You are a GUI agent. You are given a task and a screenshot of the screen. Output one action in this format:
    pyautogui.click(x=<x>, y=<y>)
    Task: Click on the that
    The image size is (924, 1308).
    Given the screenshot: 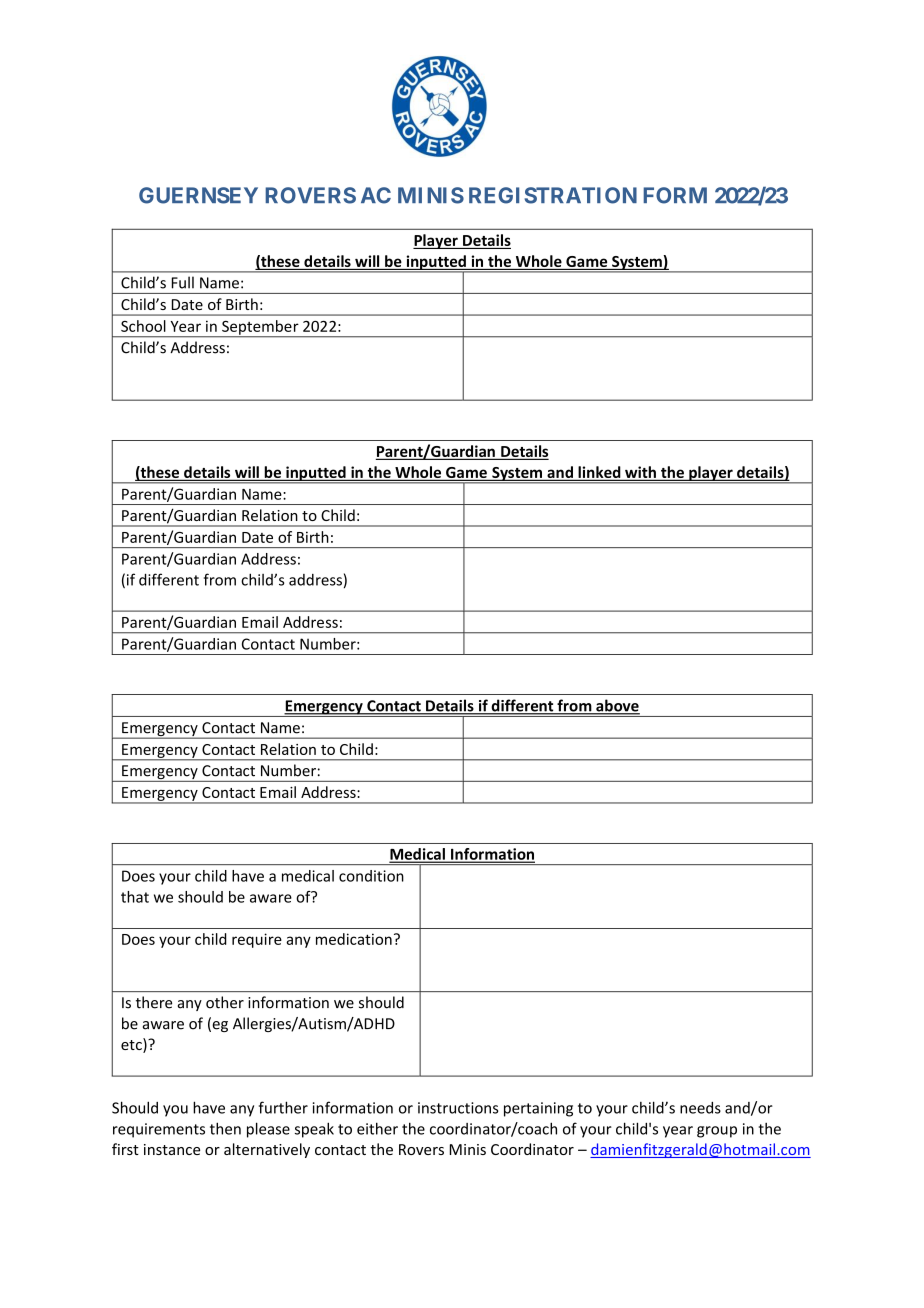 What is the action you would take?
    pyautogui.click(x=135, y=897)
